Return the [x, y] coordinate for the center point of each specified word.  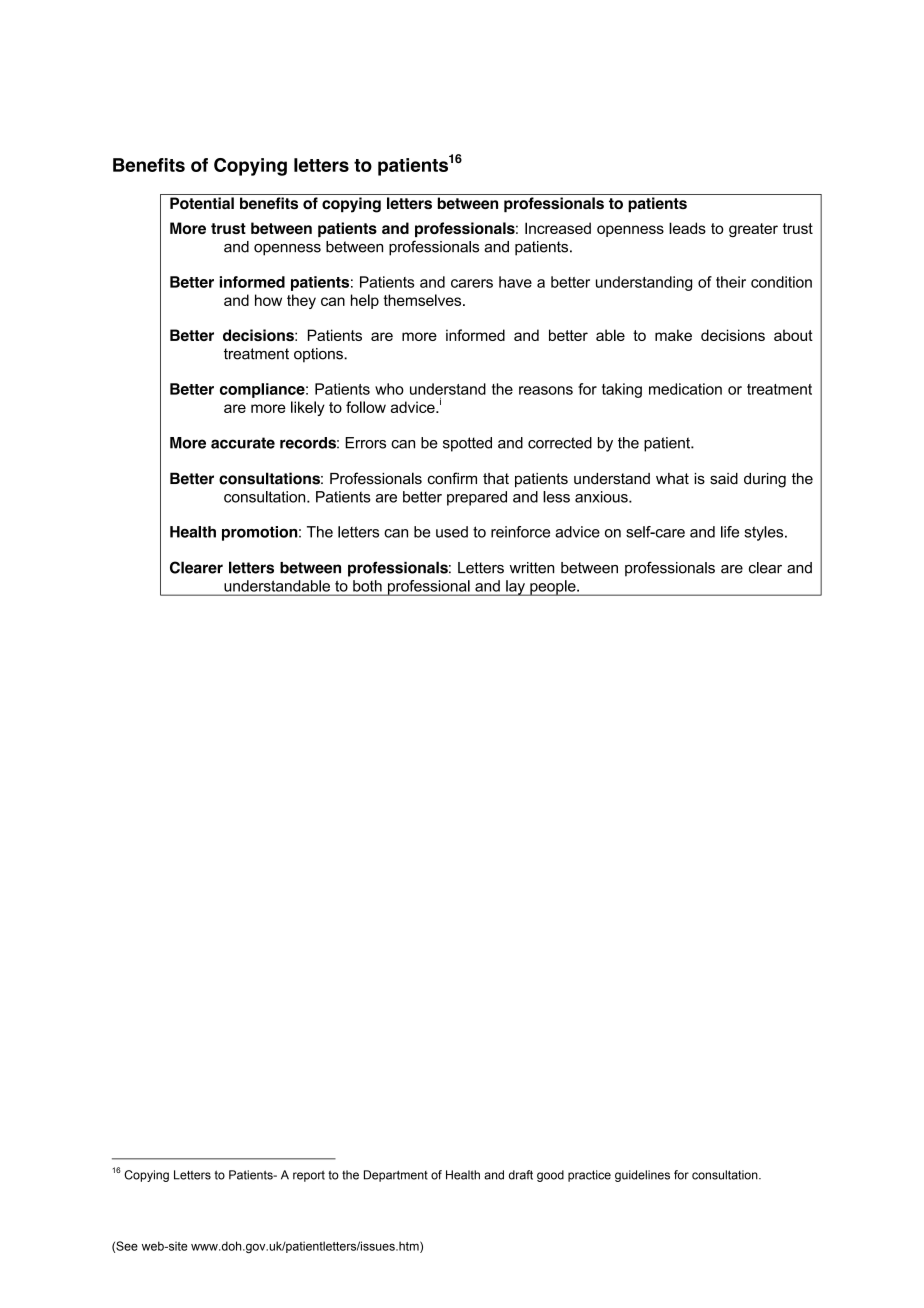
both [367, 586]
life [730, 532]
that [496, 479]
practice [589, 1176]
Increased [558, 228]
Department [396, 1176]
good [550, 1176]
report [309, 1176]
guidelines [642, 1176]
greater [753, 230]
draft [521, 1175]
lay [515, 588]
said [724, 479]
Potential [202, 203]
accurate [243, 443]
